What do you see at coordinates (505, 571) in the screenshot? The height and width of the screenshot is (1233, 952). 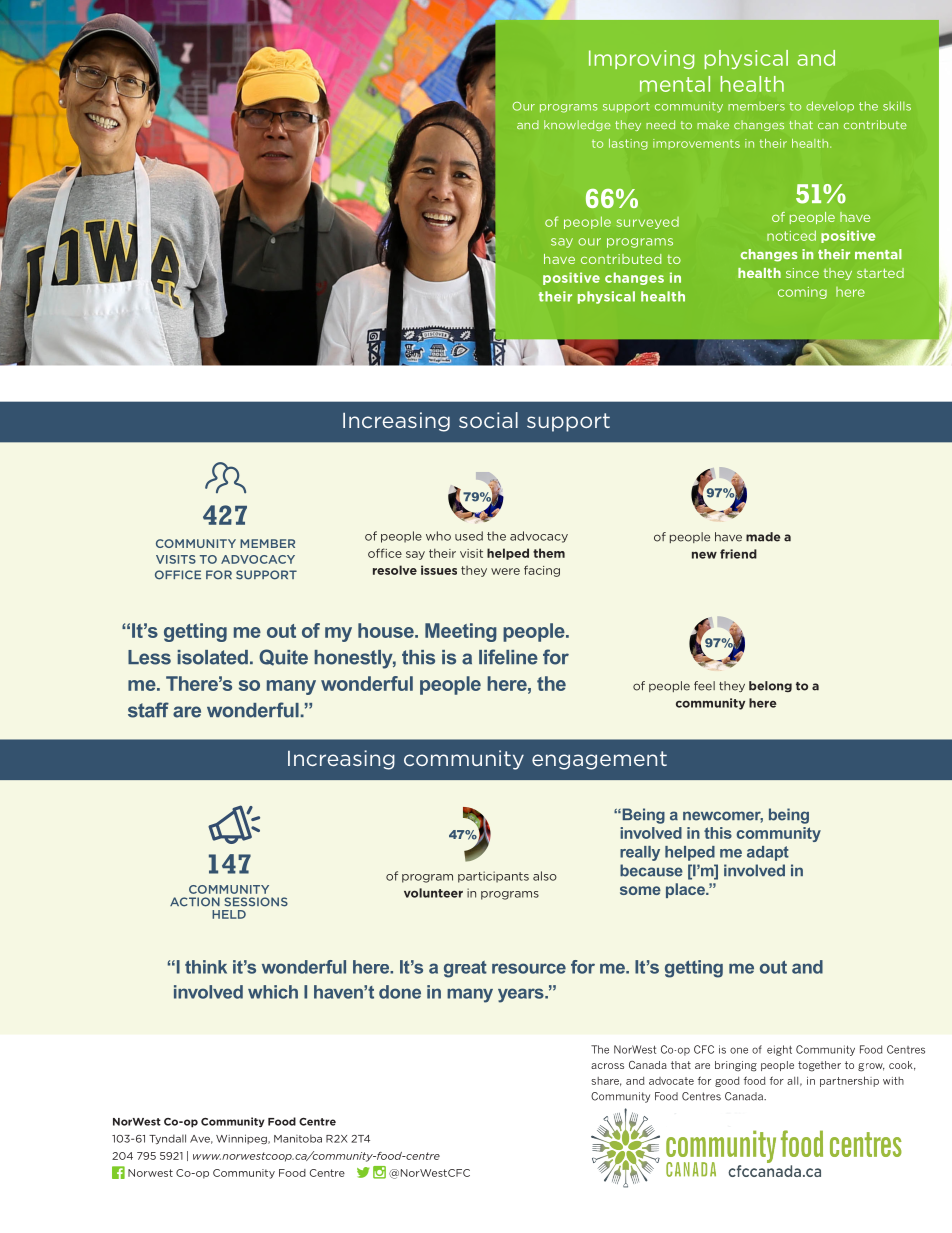 I see `were` at bounding box center [505, 571].
